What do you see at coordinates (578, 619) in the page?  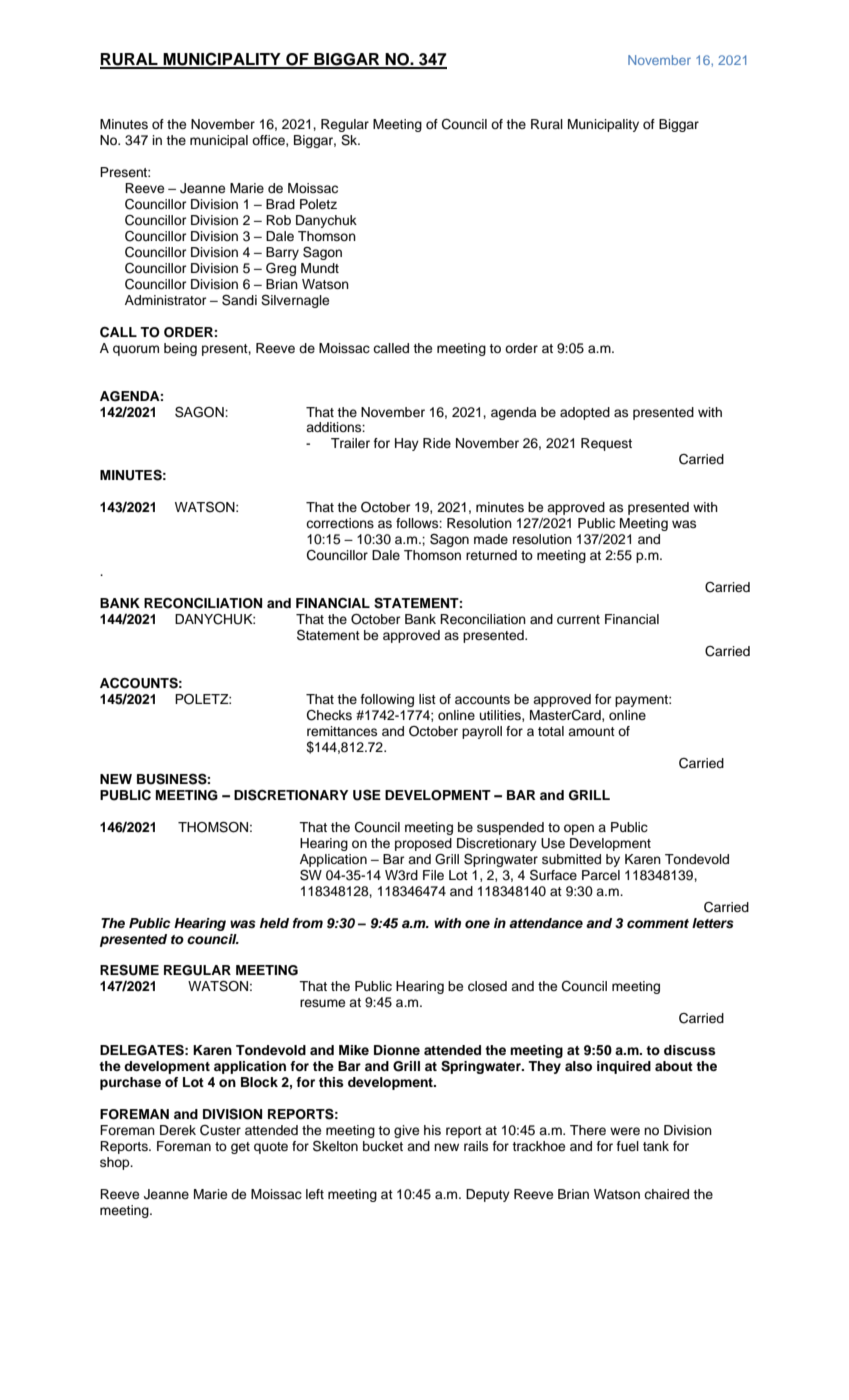 I see `current` at bounding box center [578, 619].
